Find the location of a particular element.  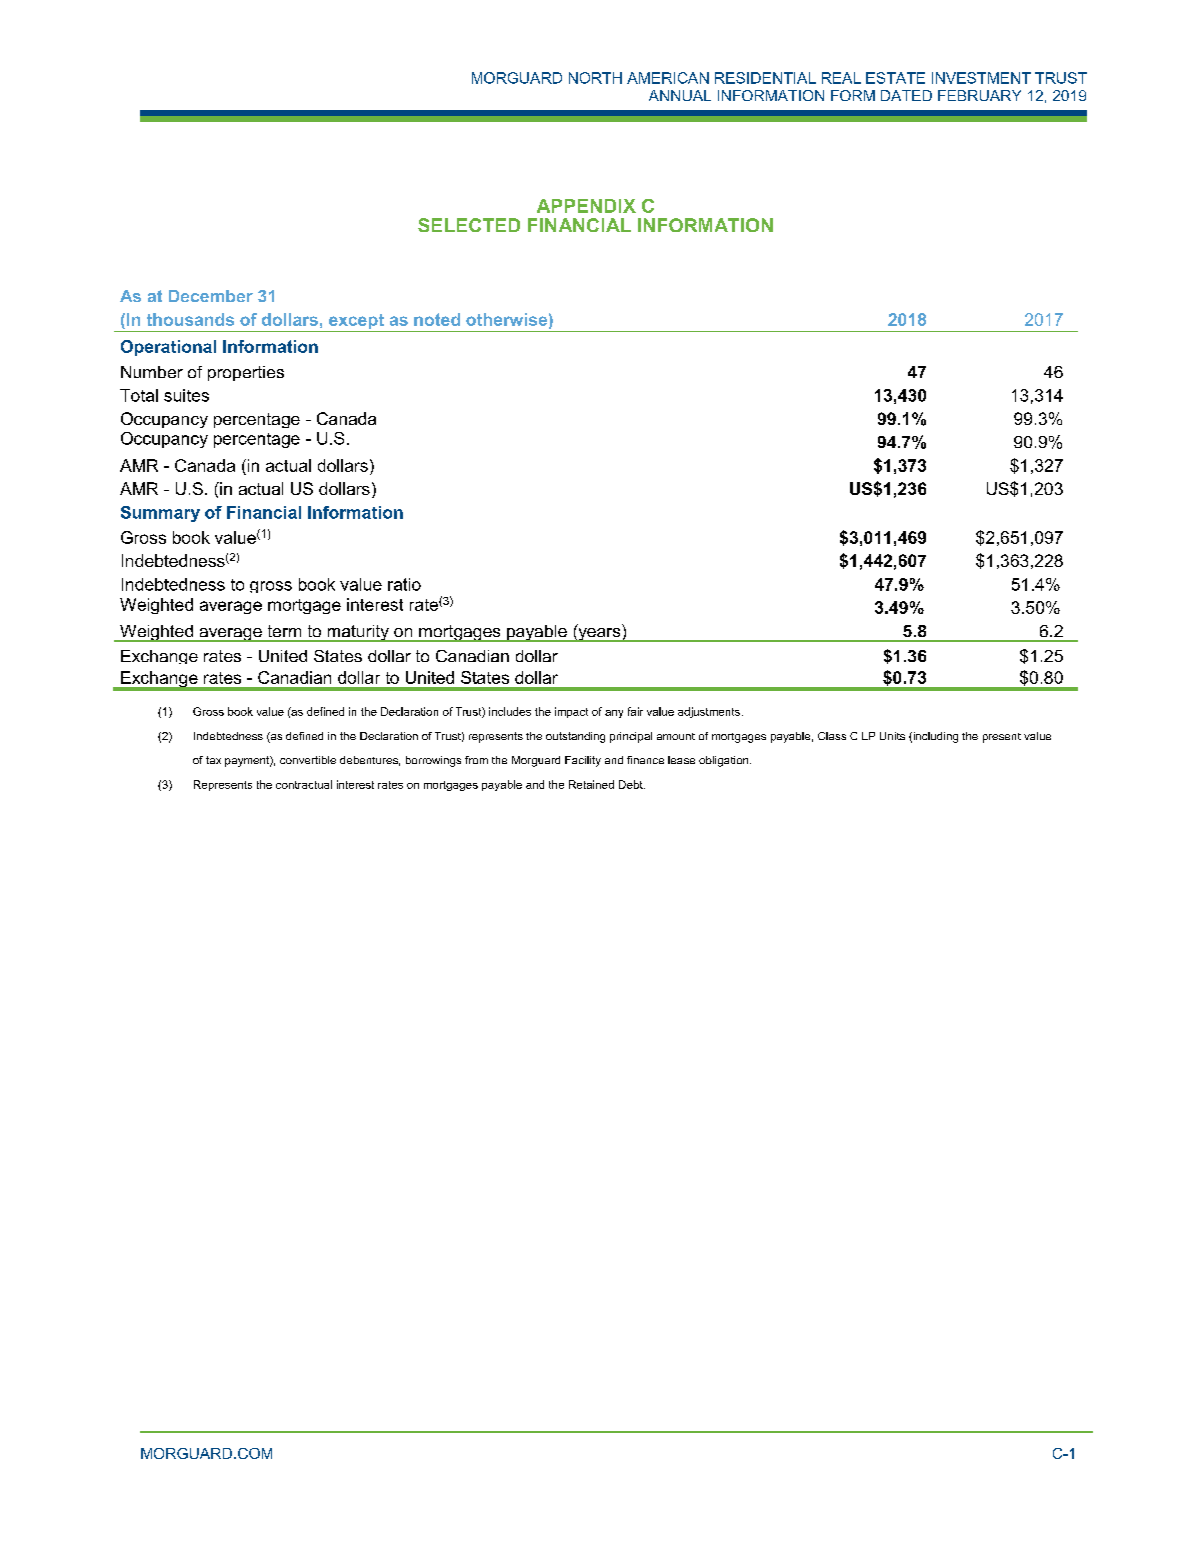

tax is located at coordinates (213, 760).
